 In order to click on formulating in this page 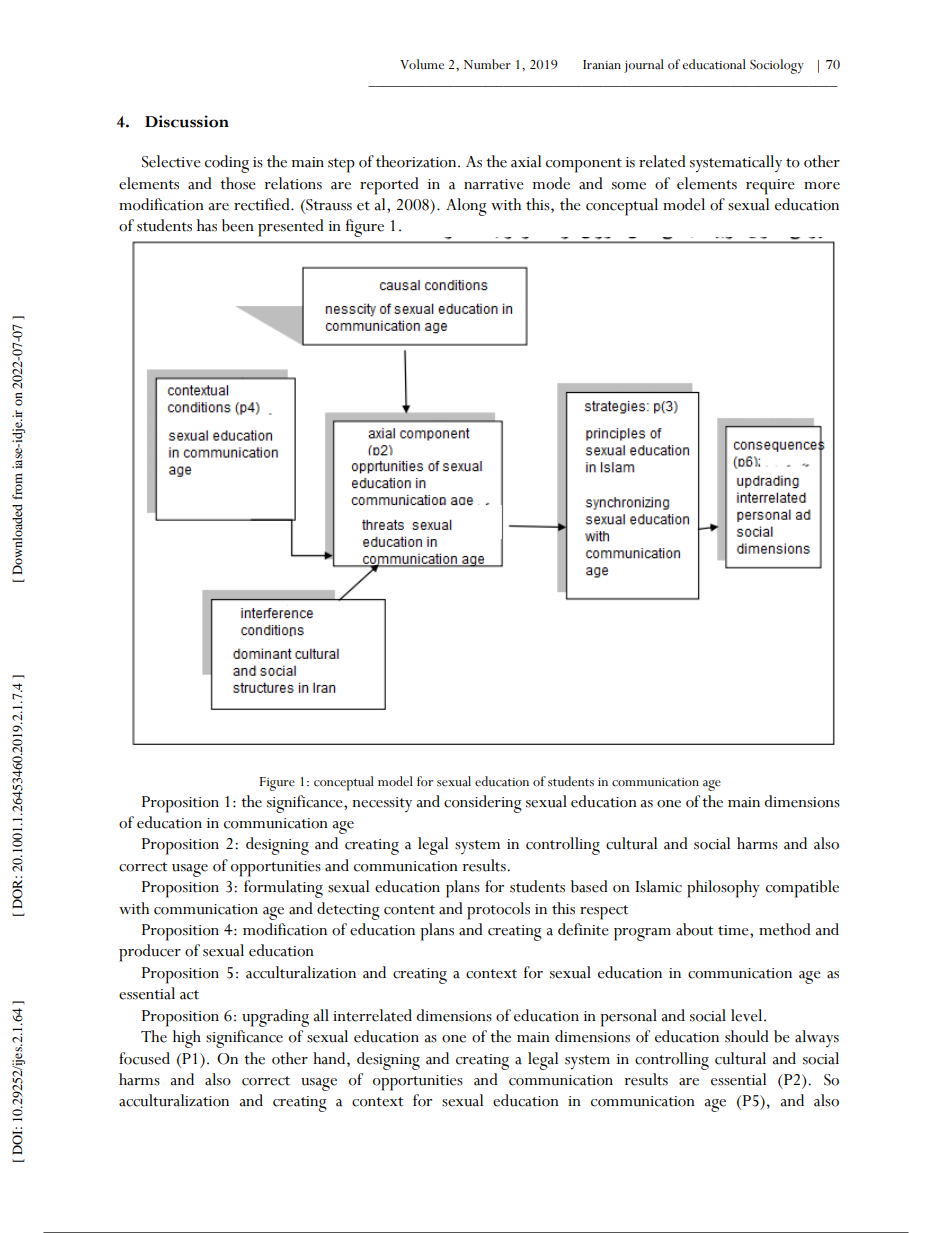, I will do `click(283, 889)`.
